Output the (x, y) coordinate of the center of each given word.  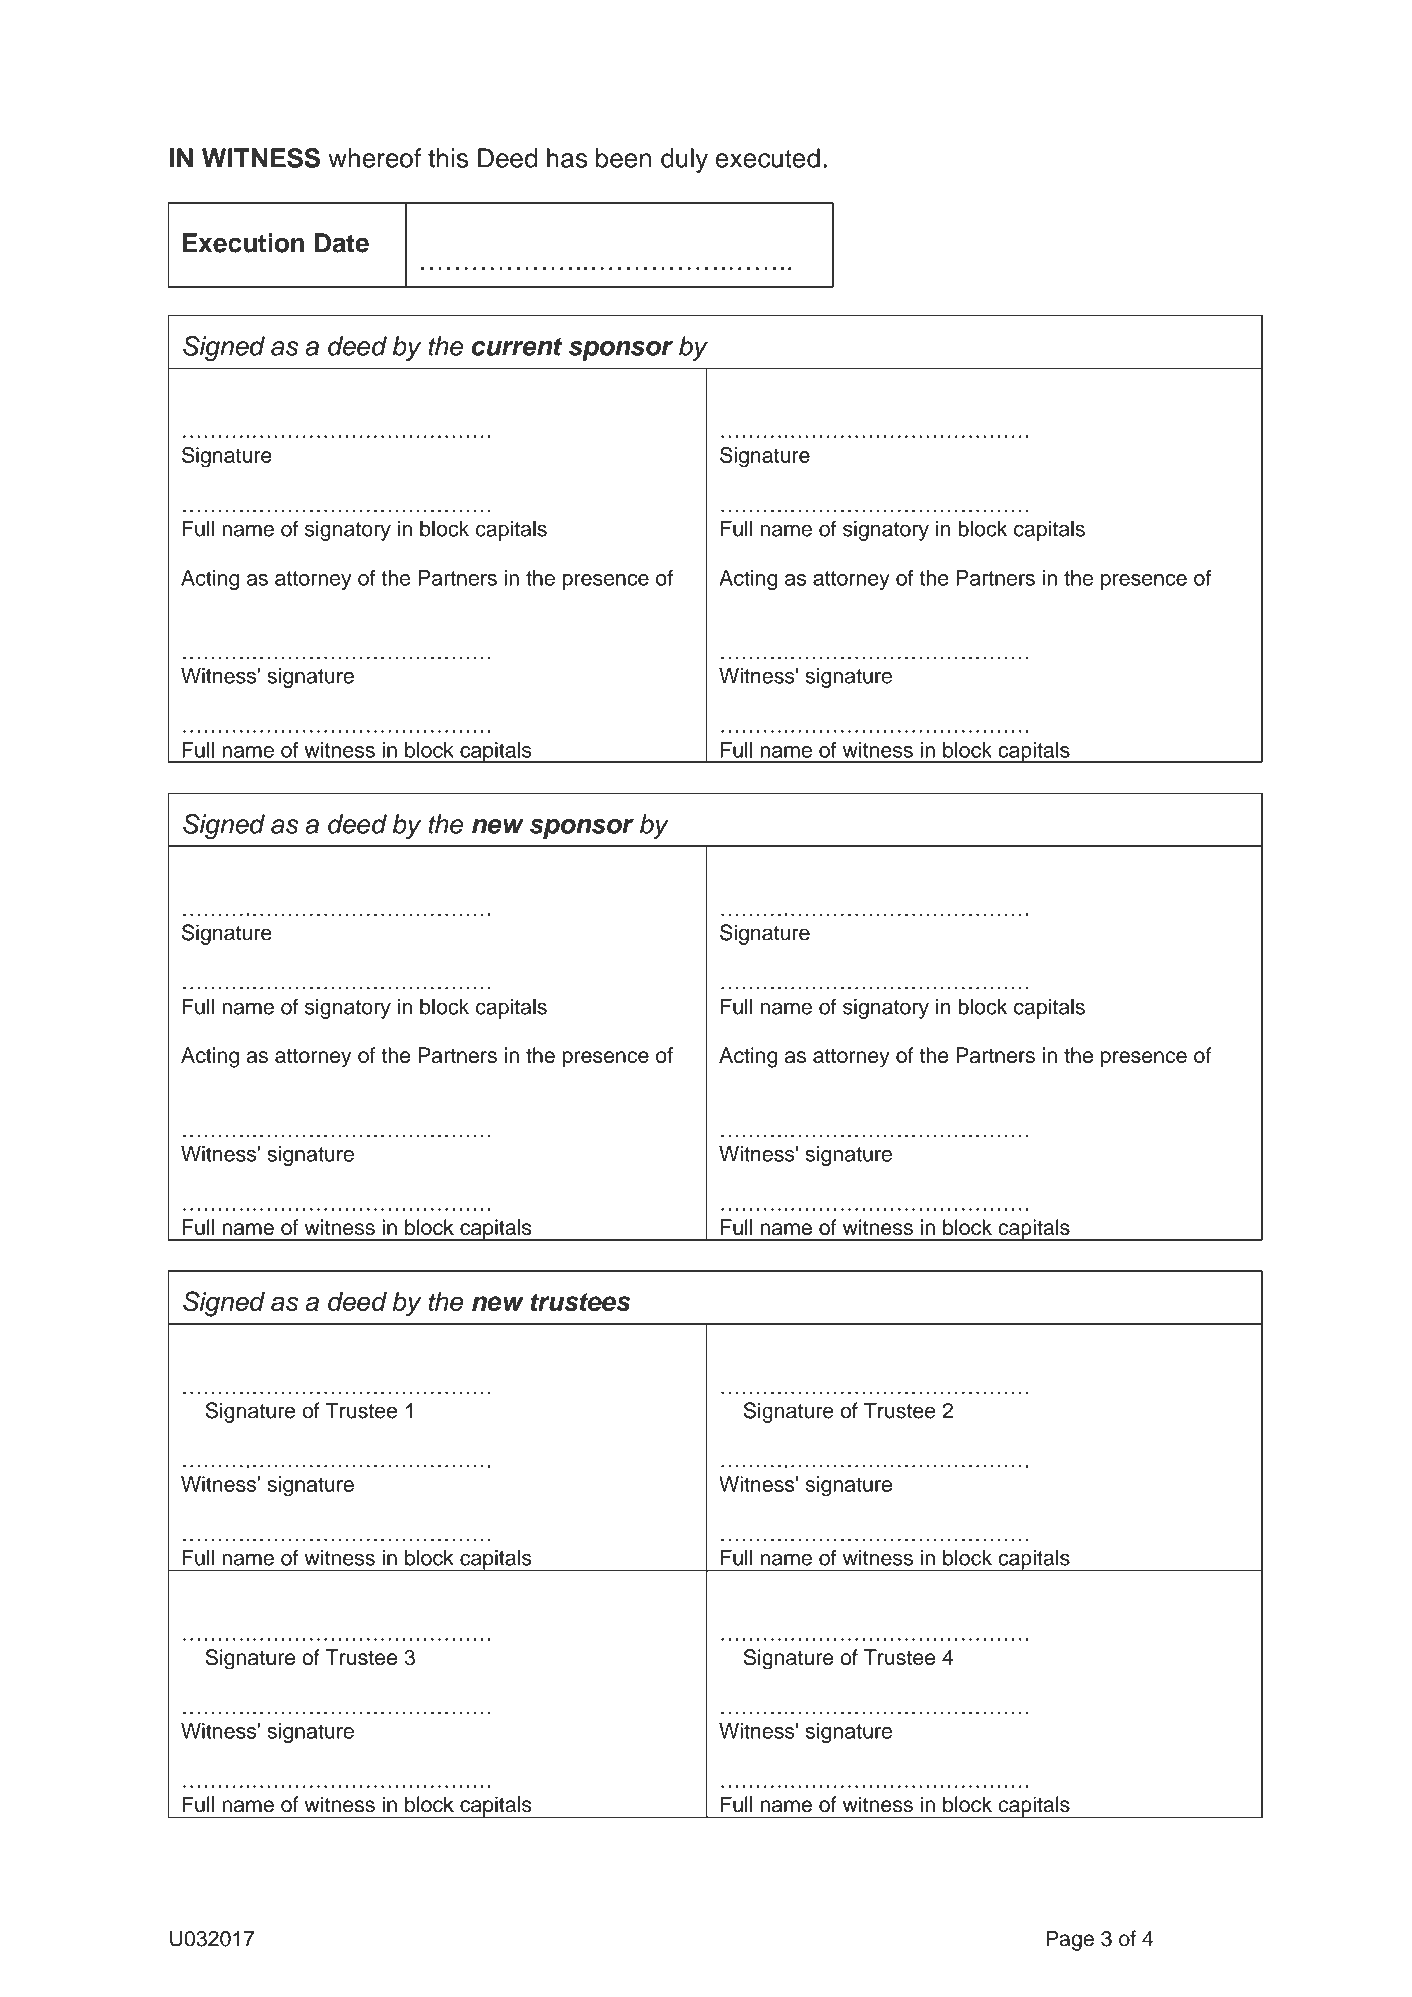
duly (684, 160)
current (517, 347)
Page (1070, 1940)
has (567, 158)
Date (342, 243)
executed (768, 158)
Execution (243, 243)
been (624, 158)
